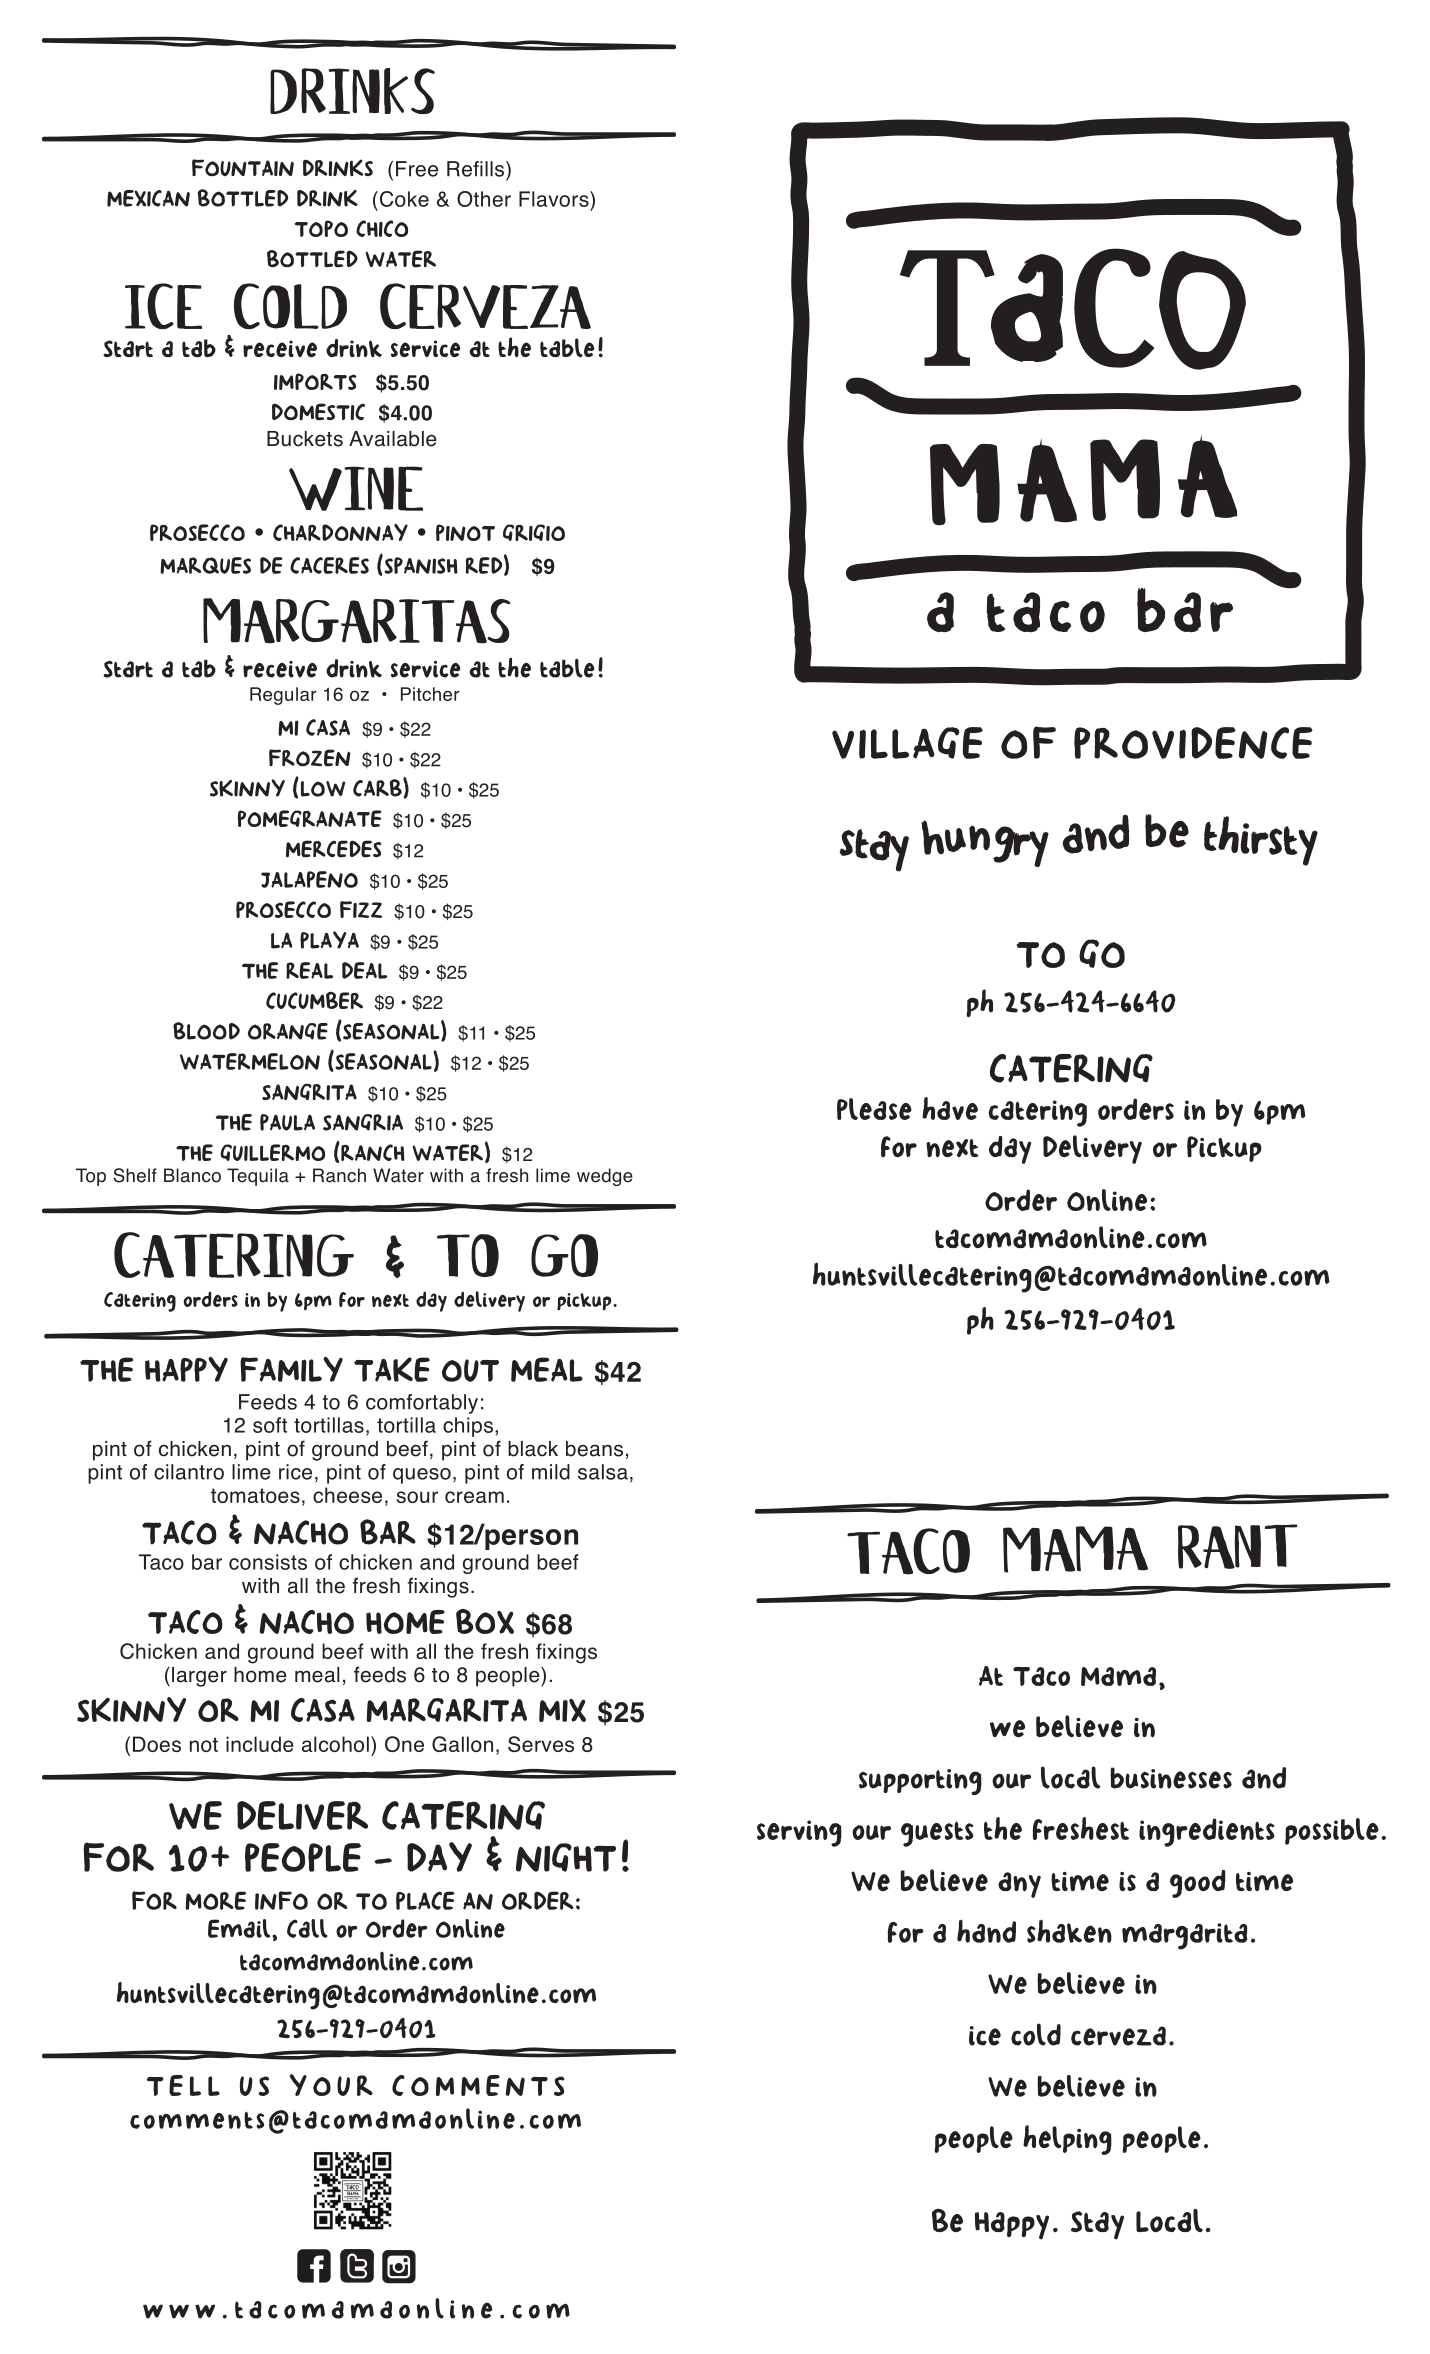 This screenshot has width=1430, height=2354. Describe the element at coordinates (331, 2085) in the screenshot. I see `YOUR` at that location.
